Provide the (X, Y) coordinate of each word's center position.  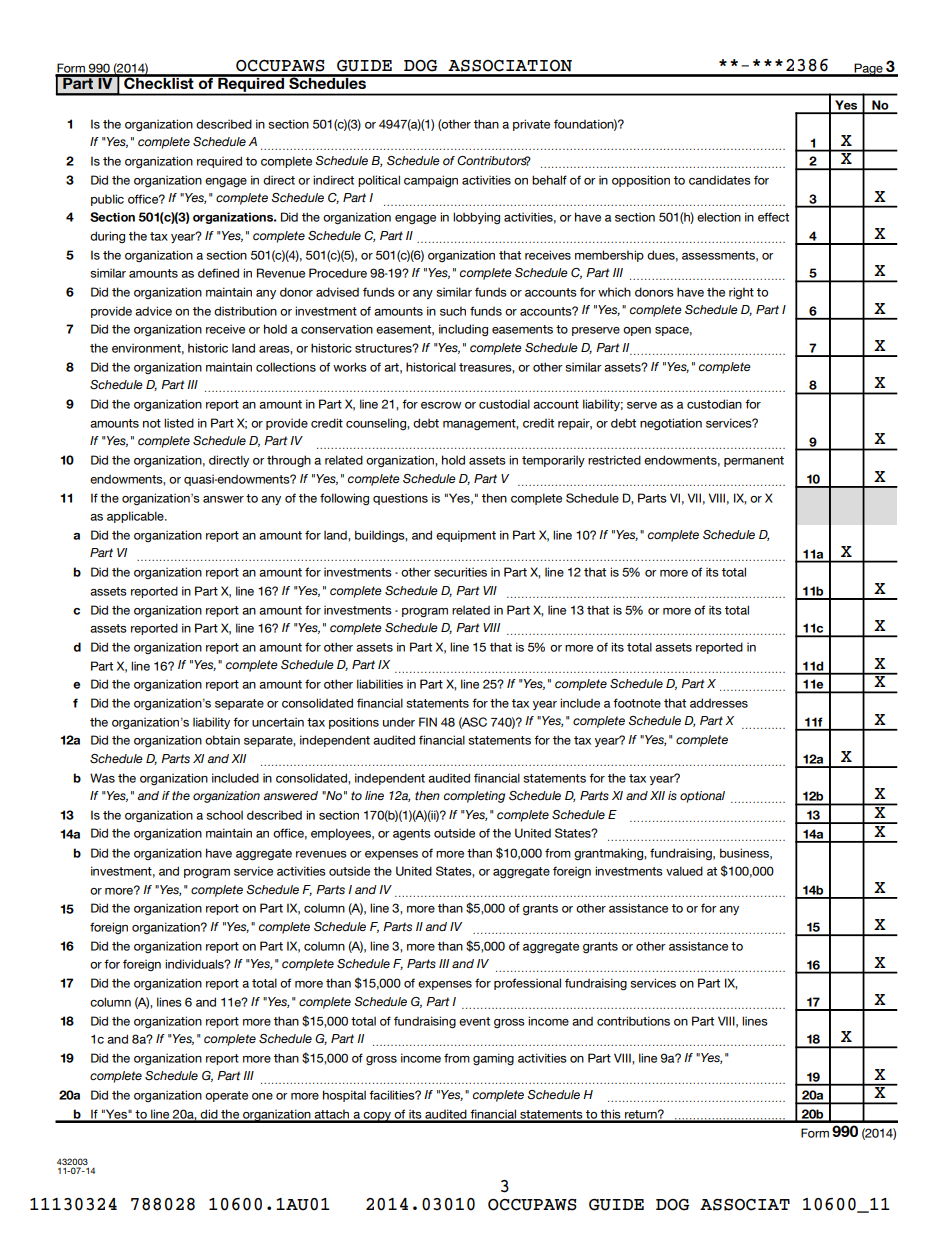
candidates (720, 180)
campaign (431, 181)
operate (226, 1096)
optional (702, 797)
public (107, 200)
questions (400, 499)
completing (474, 797)
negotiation (671, 424)
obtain (222, 740)
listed (179, 423)
